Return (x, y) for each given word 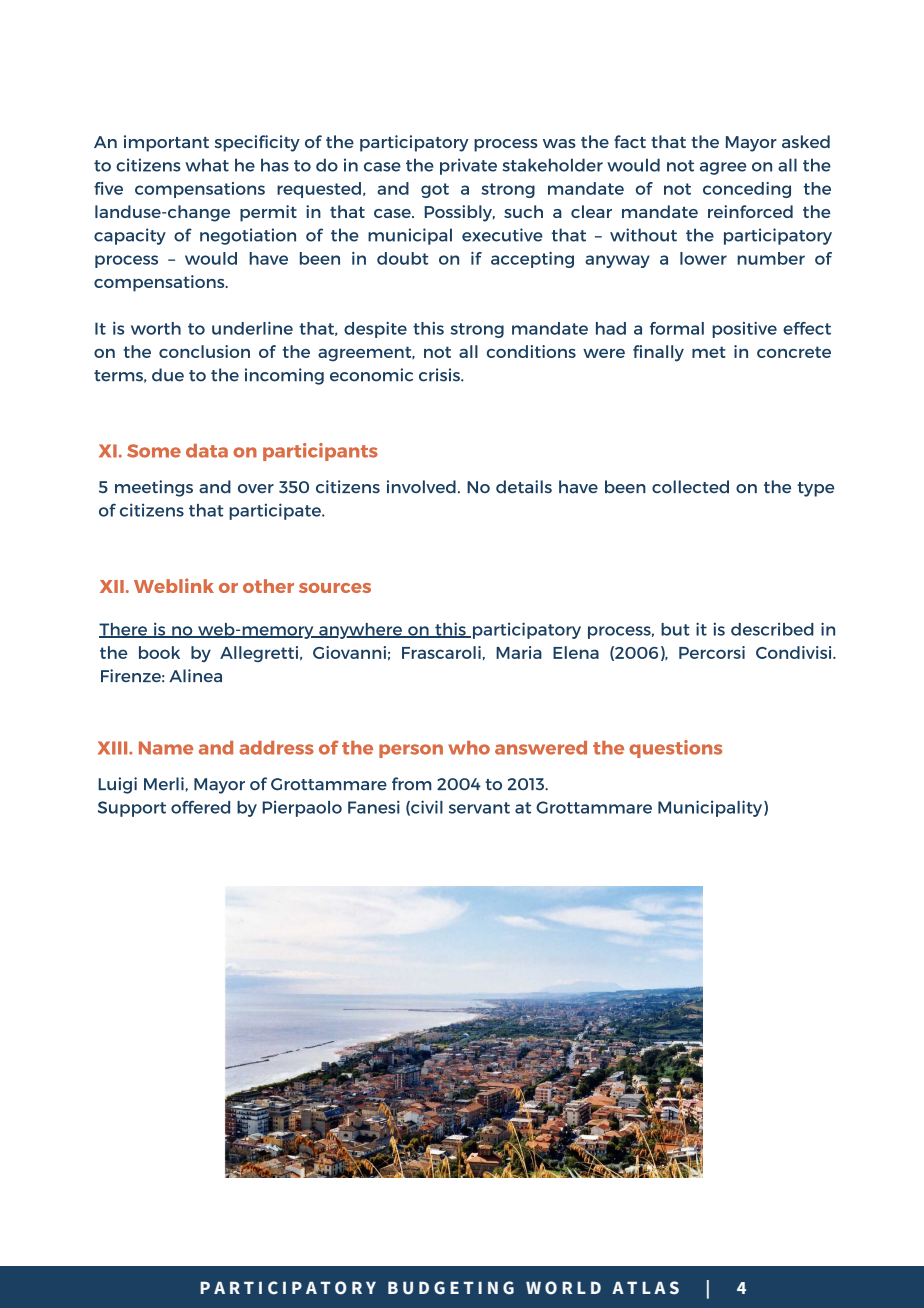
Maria (519, 652)
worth (156, 328)
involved (421, 486)
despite (375, 330)
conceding (747, 190)
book (159, 652)
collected (690, 486)
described (772, 629)
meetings (154, 488)
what (207, 165)
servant (479, 808)
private (468, 166)
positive (744, 330)
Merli (164, 783)
